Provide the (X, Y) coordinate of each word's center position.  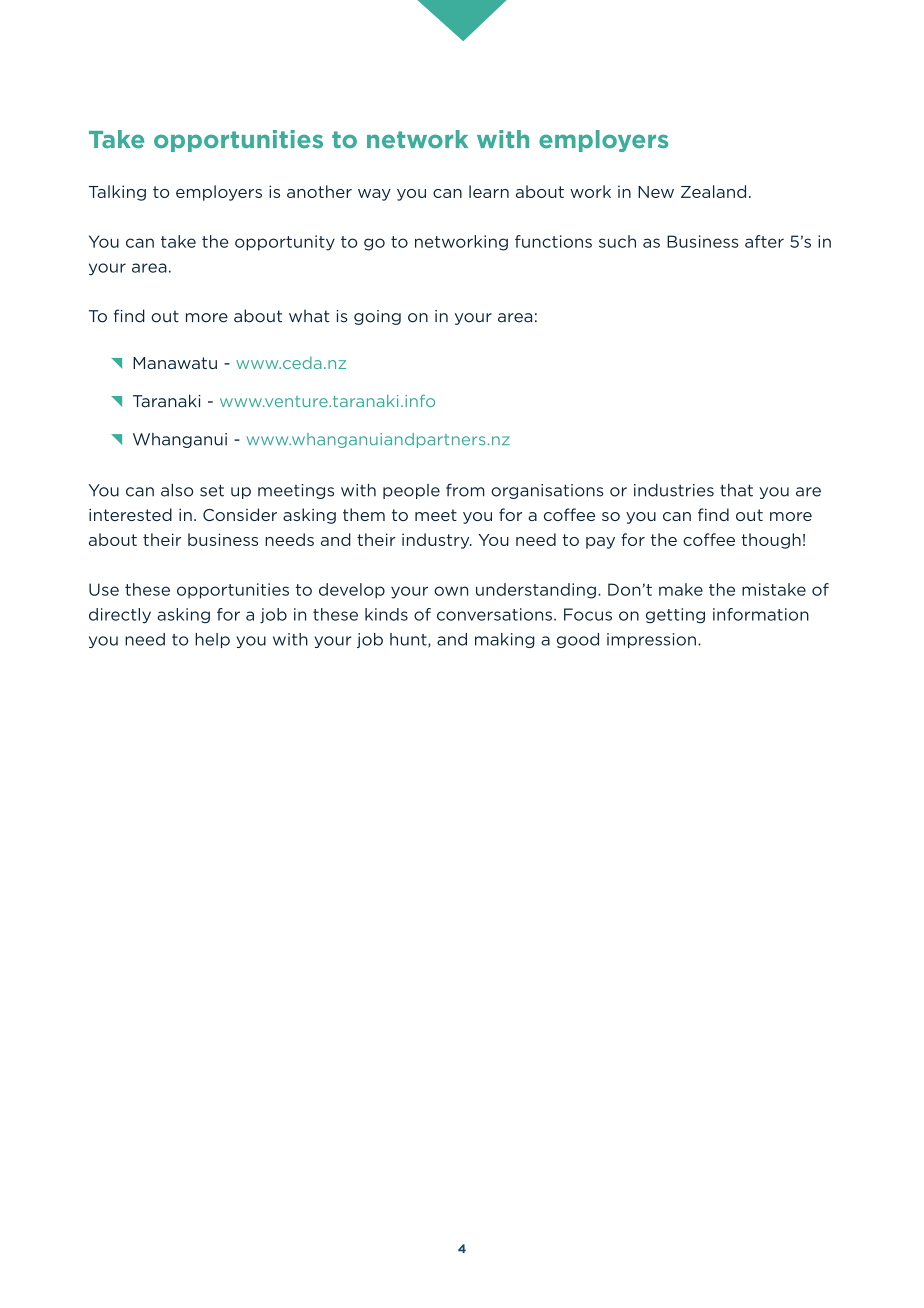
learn (489, 191)
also (177, 490)
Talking (117, 193)
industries (674, 490)
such (617, 241)
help (212, 640)
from (465, 490)
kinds (386, 614)
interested (130, 514)
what (309, 316)
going (377, 317)
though (771, 541)
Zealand (713, 191)
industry (437, 541)
